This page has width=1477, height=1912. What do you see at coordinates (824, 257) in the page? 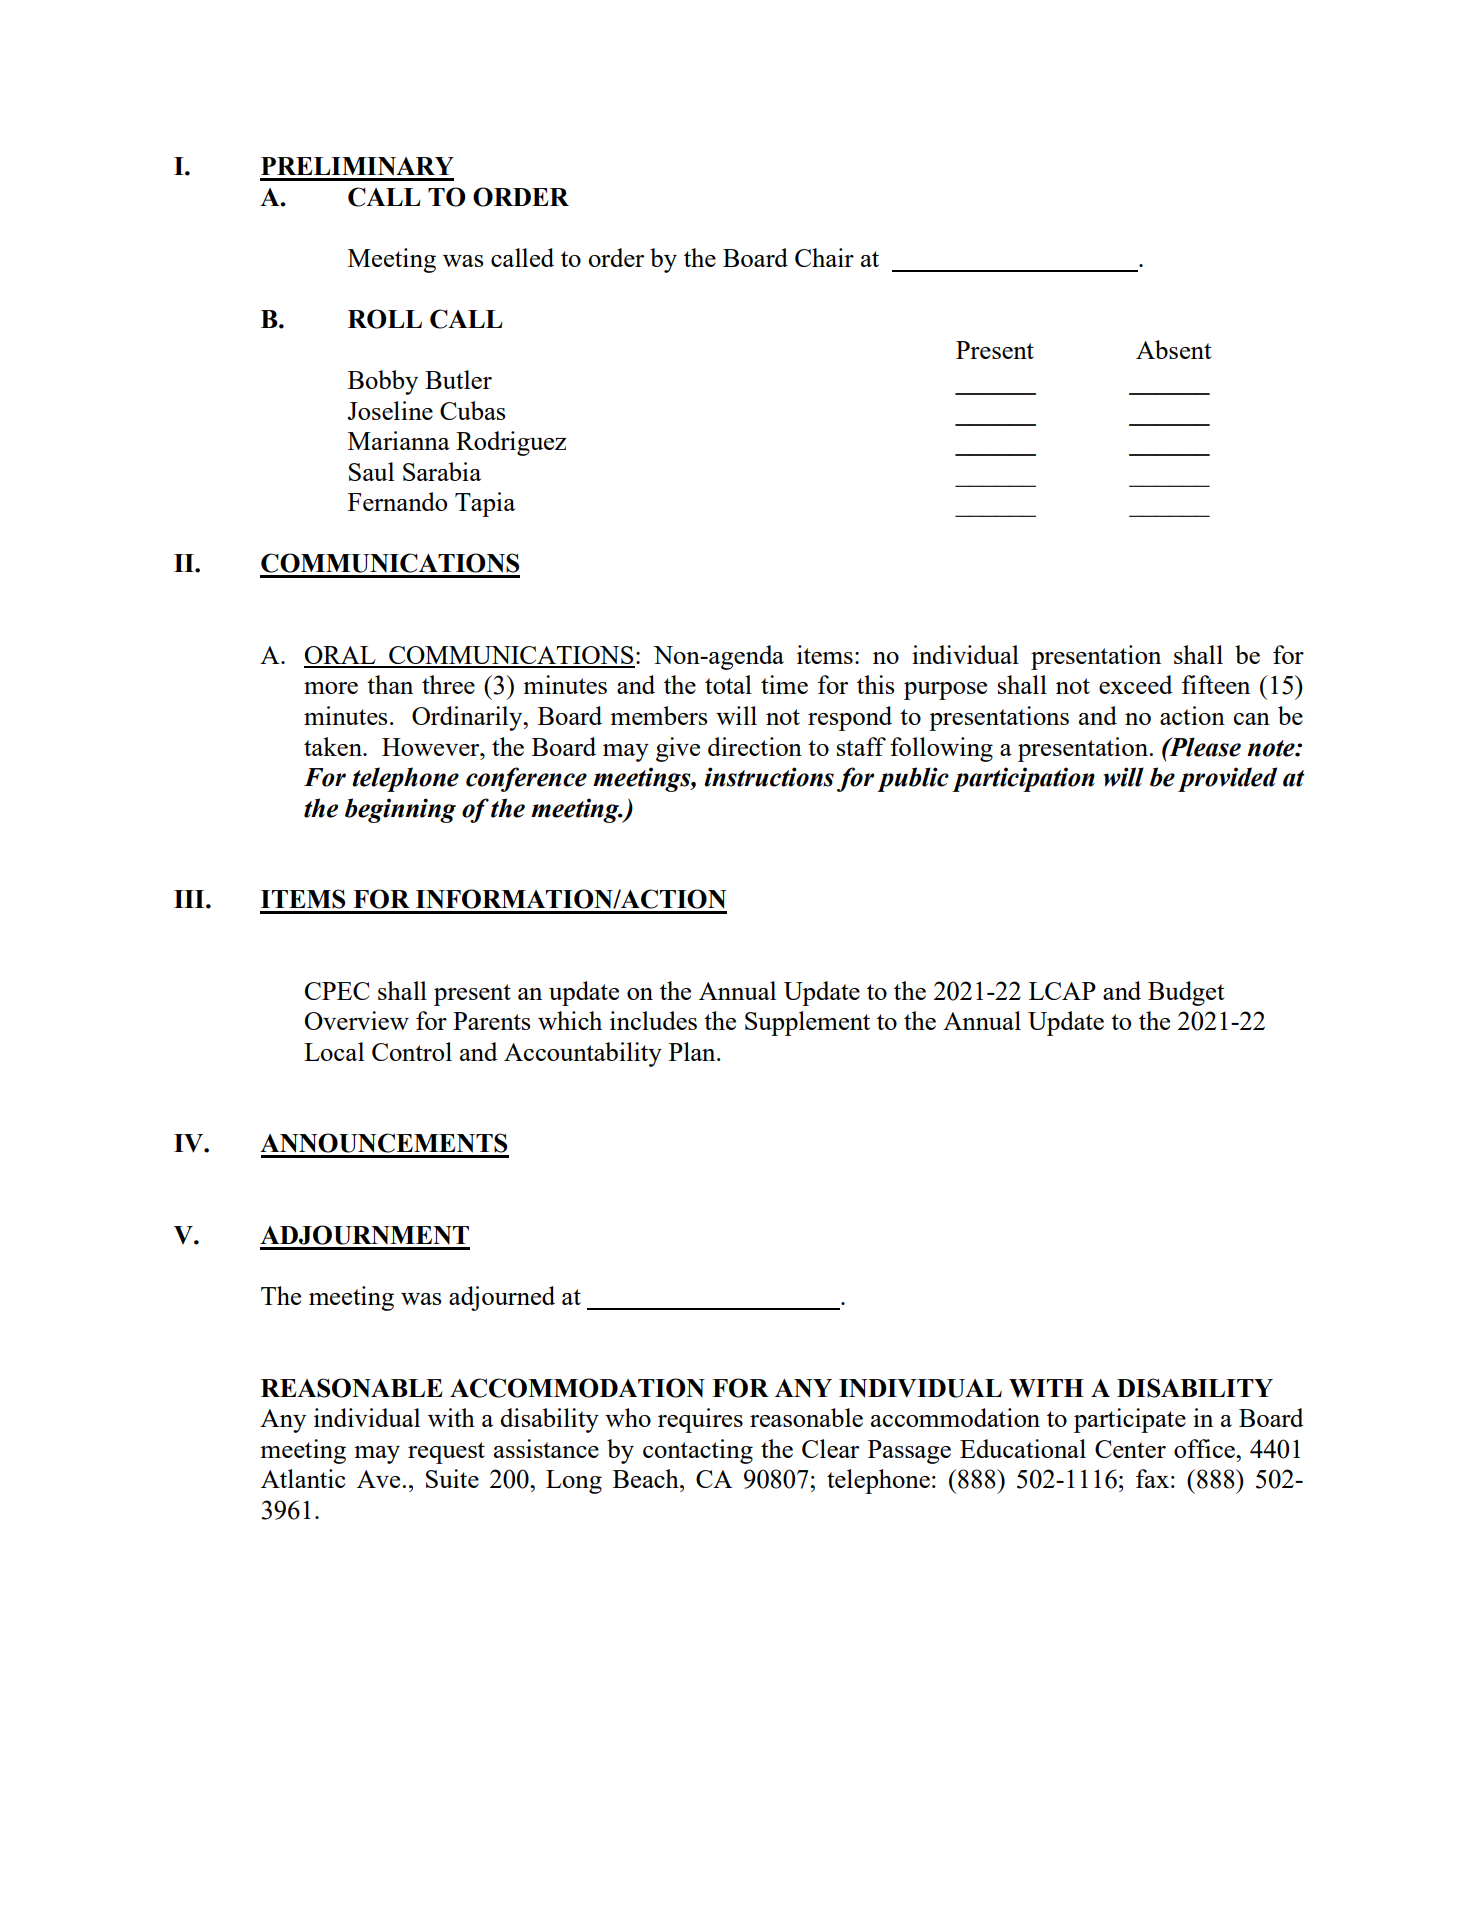
I see `Chair` at bounding box center [824, 257].
